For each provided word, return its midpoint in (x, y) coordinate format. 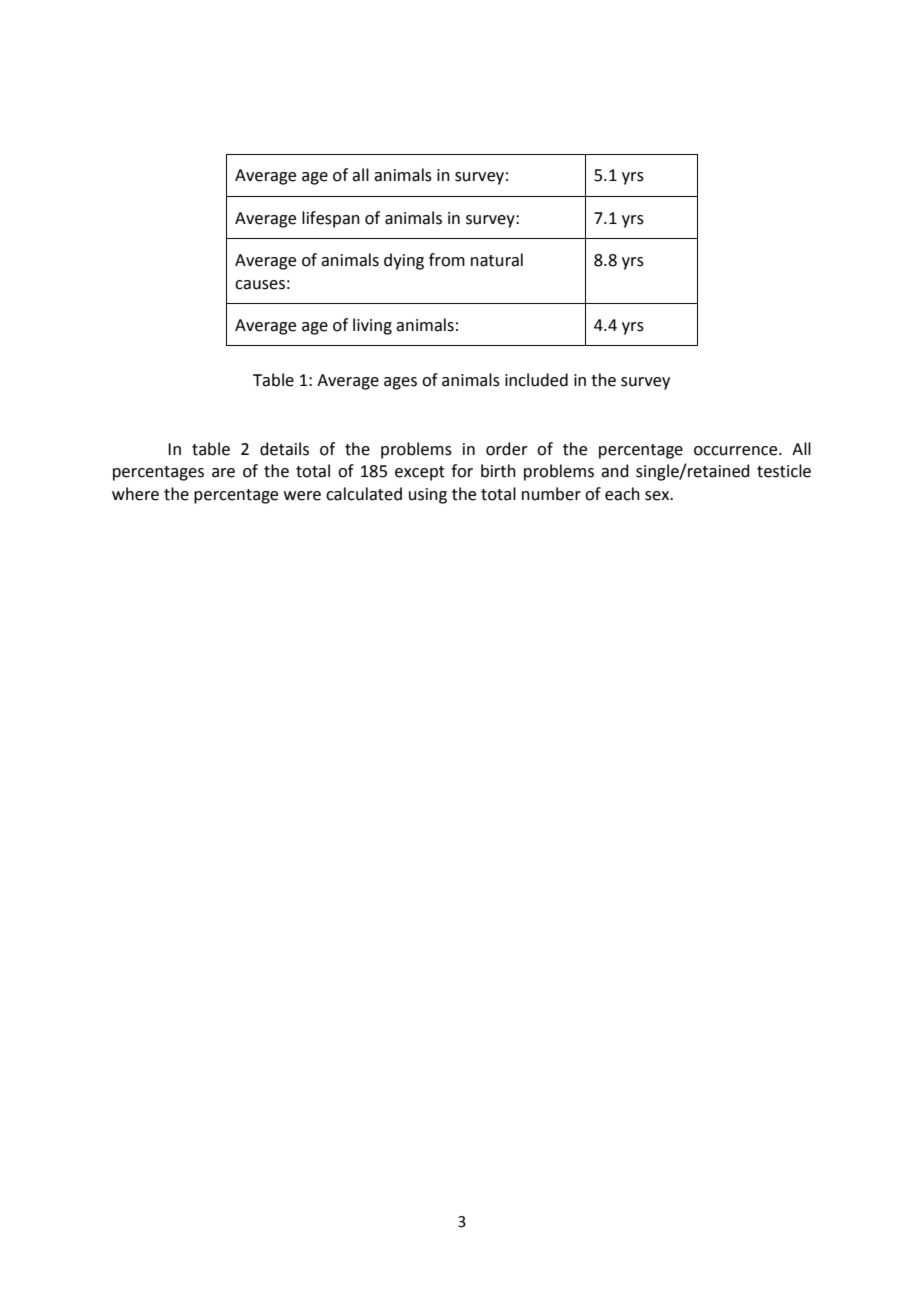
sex (658, 496)
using (428, 496)
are (223, 473)
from (447, 260)
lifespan (331, 219)
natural (497, 260)
